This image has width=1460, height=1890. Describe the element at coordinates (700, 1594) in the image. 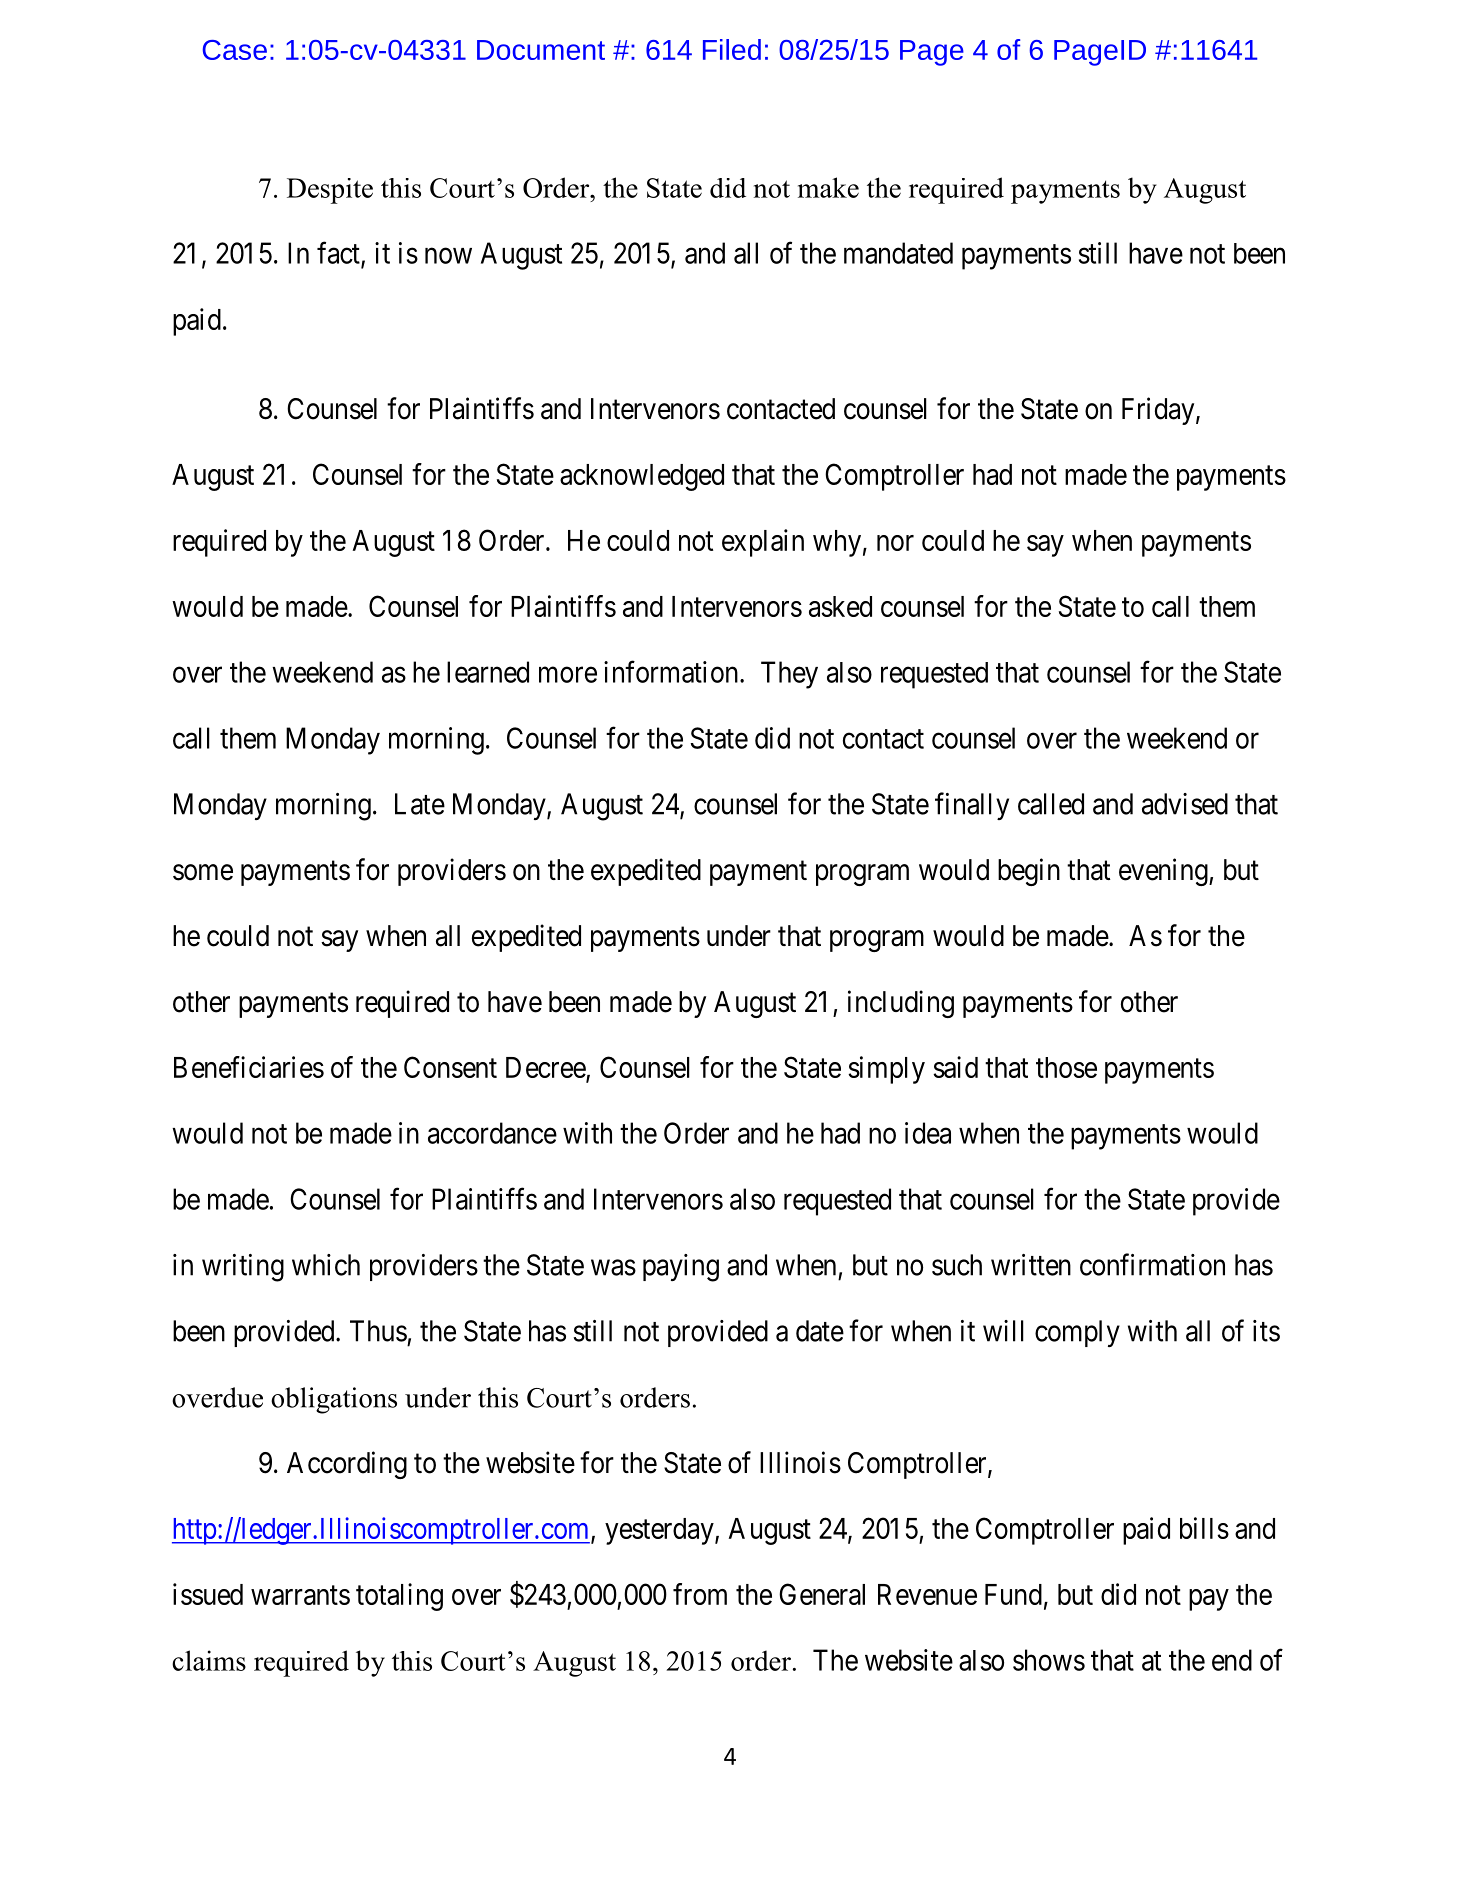

I see `from` at that location.
